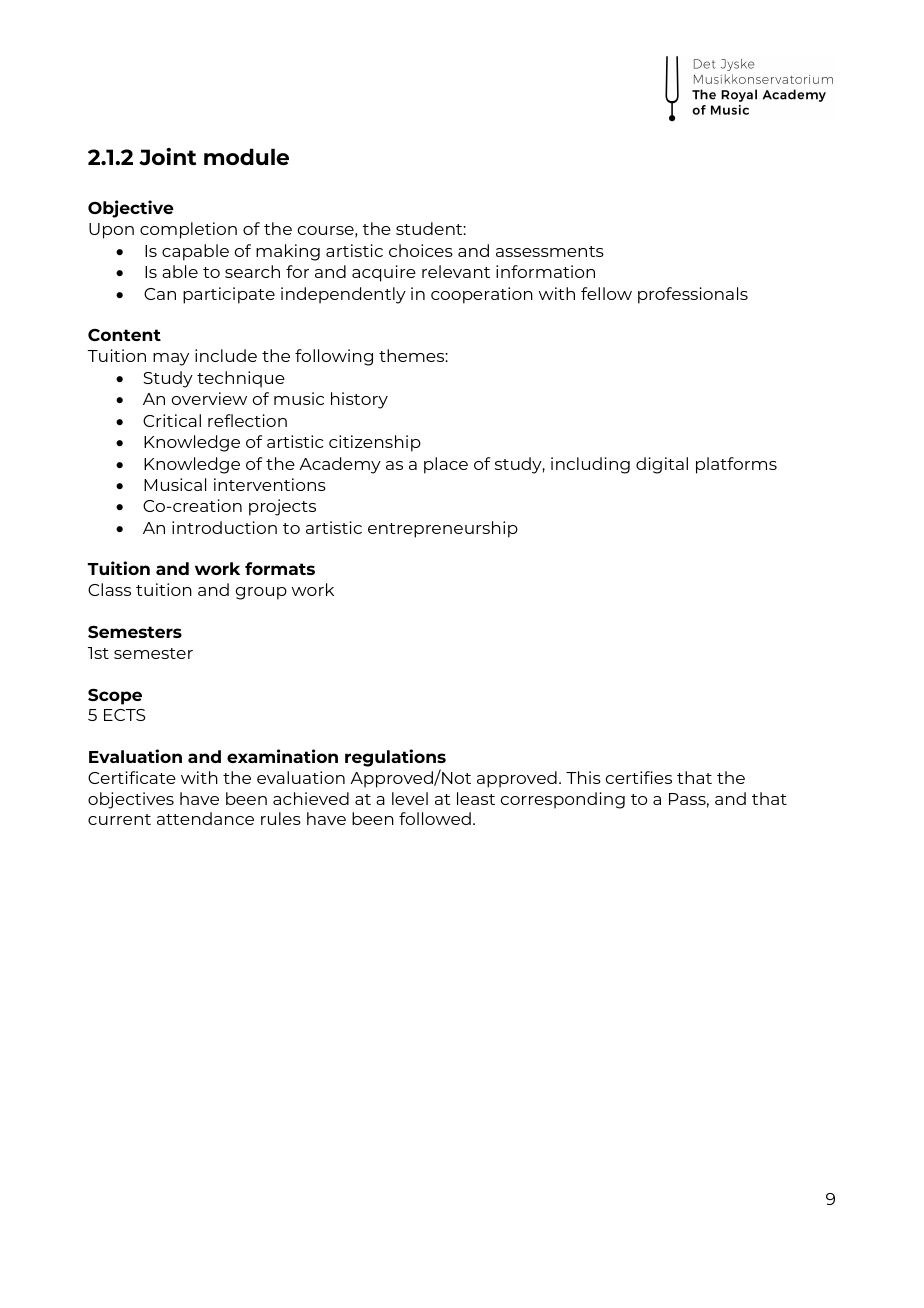 The height and width of the screenshot is (1308, 924). I want to click on digital, so click(662, 465).
